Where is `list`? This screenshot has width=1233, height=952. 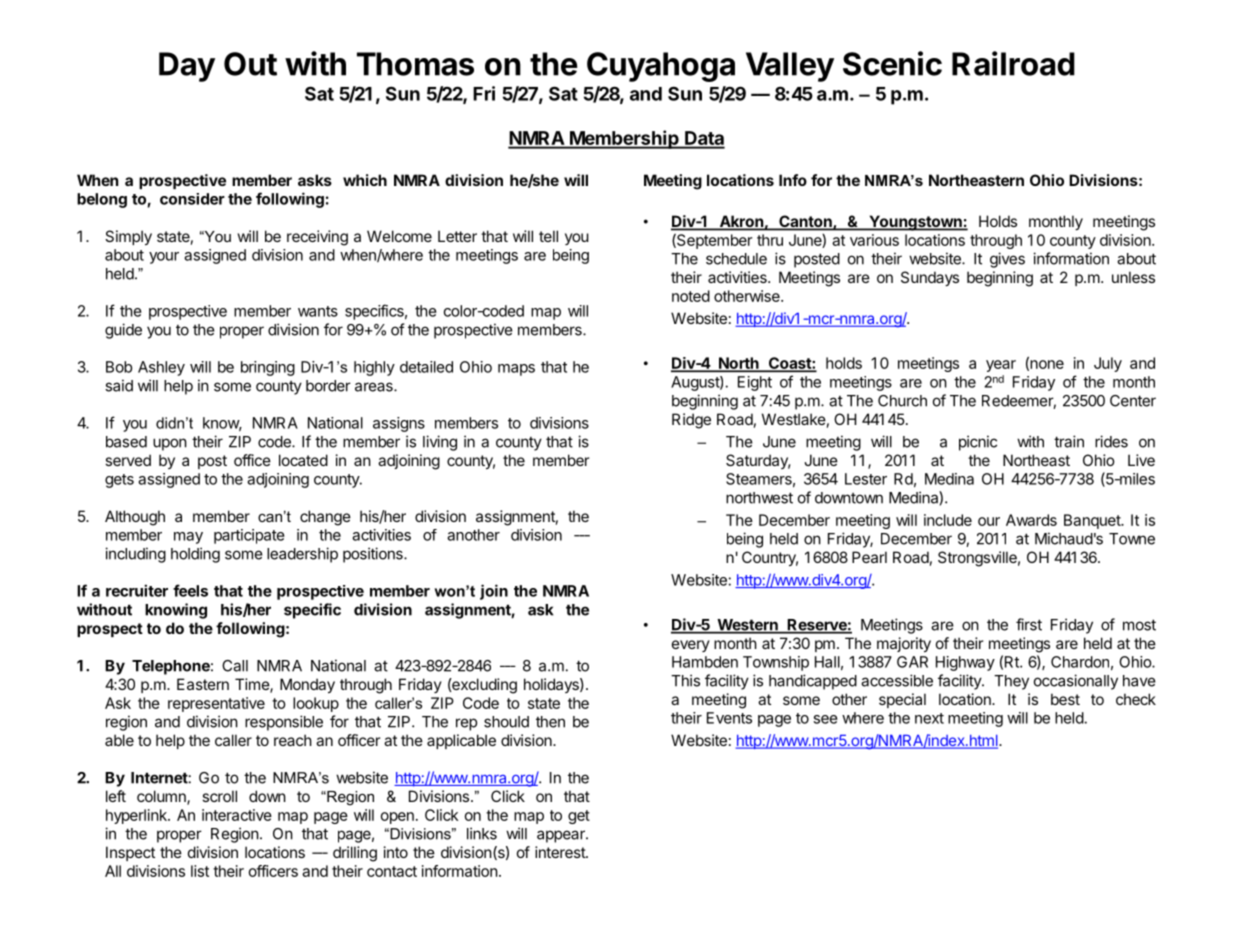
list is located at coordinates (200, 871).
